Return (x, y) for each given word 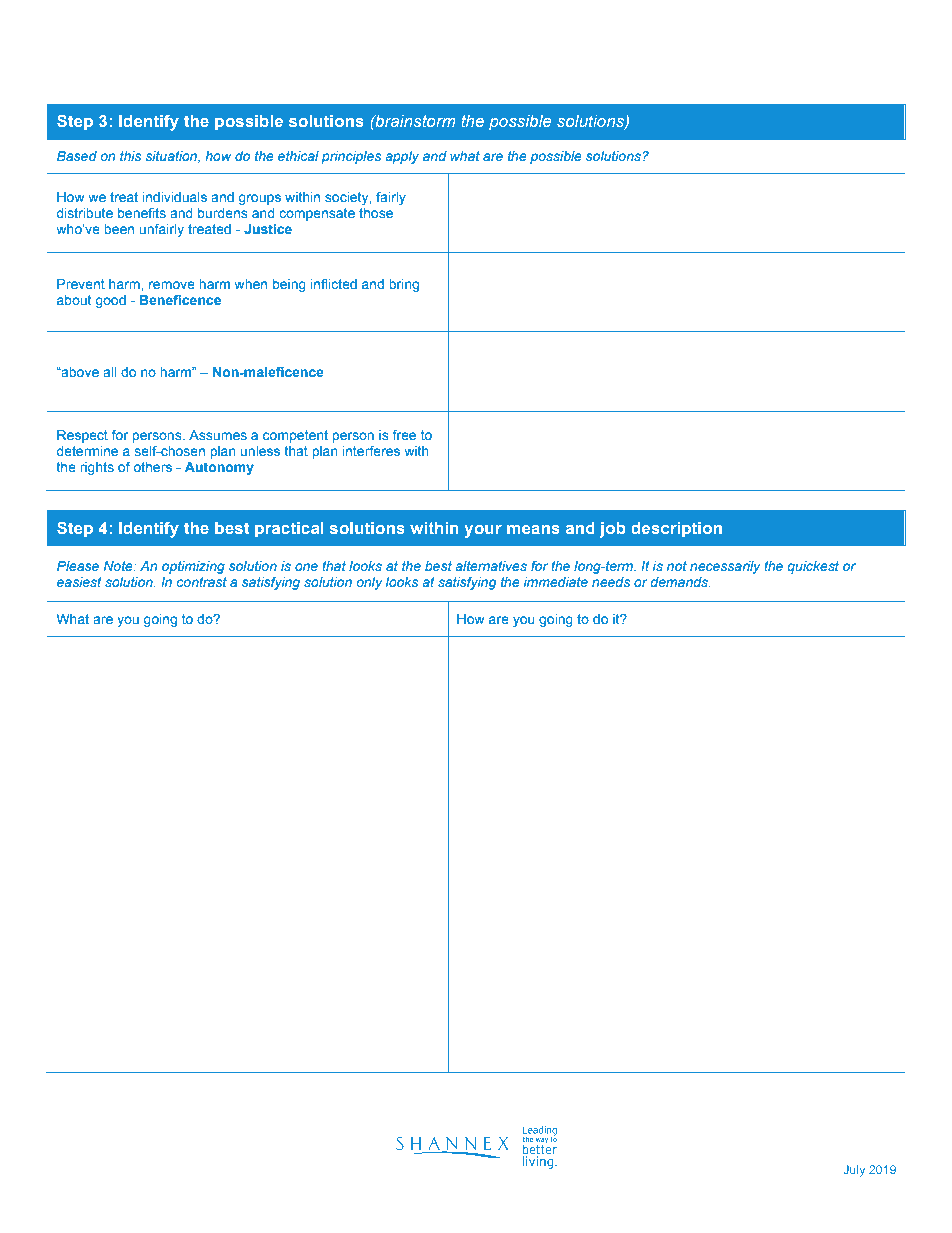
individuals (174, 197)
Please (78, 566)
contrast (201, 582)
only (369, 583)
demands (680, 582)
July (854, 1171)
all (110, 372)
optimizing (193, 567)
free (404, 435)
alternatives (491, 566)
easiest (79, 582)
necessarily (725, 567)
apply (402, 157)
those (376, 213)
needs (611, 582)
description (676, 530)
